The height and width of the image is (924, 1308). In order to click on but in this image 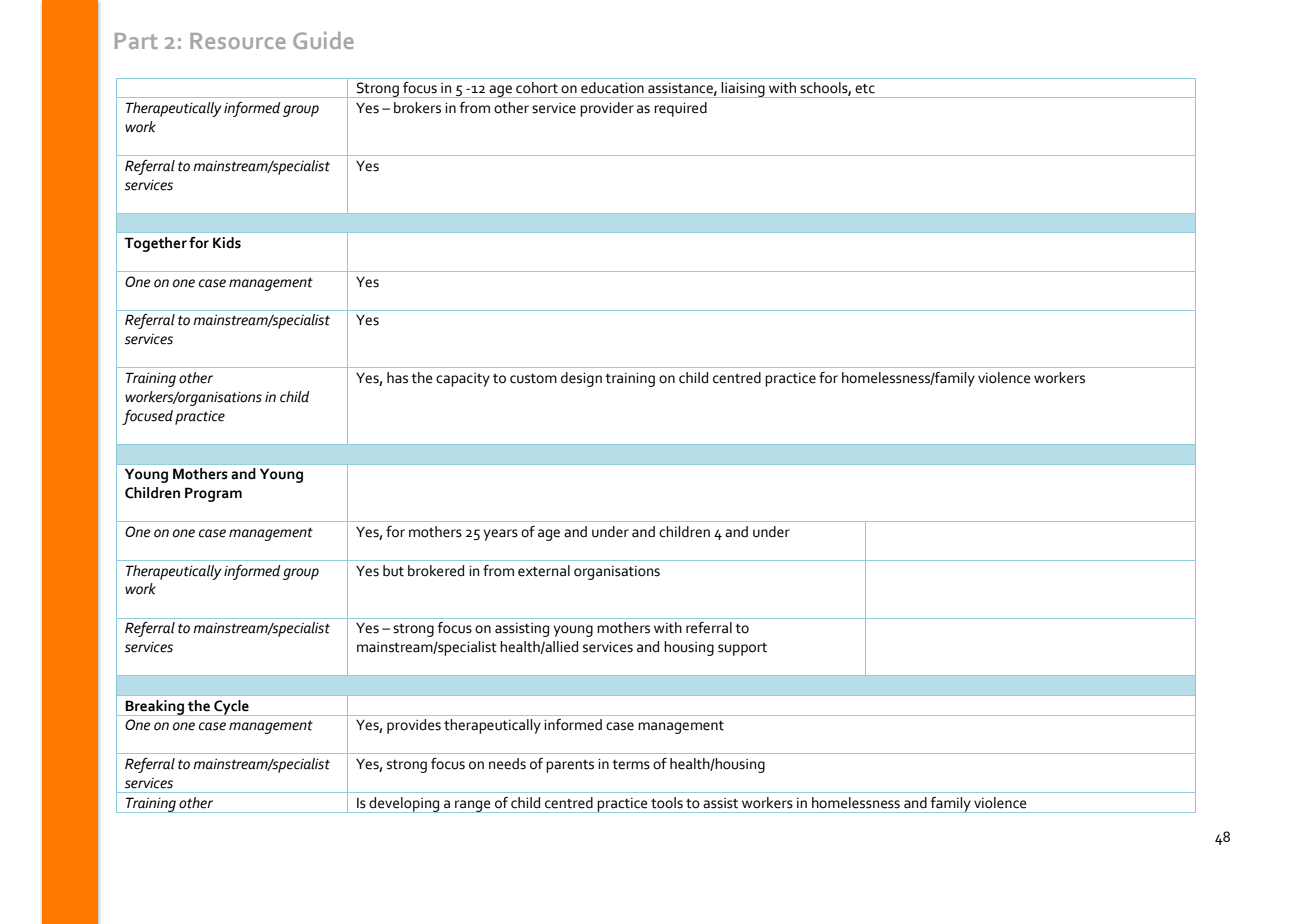, I will do `click(393, 571)`.
